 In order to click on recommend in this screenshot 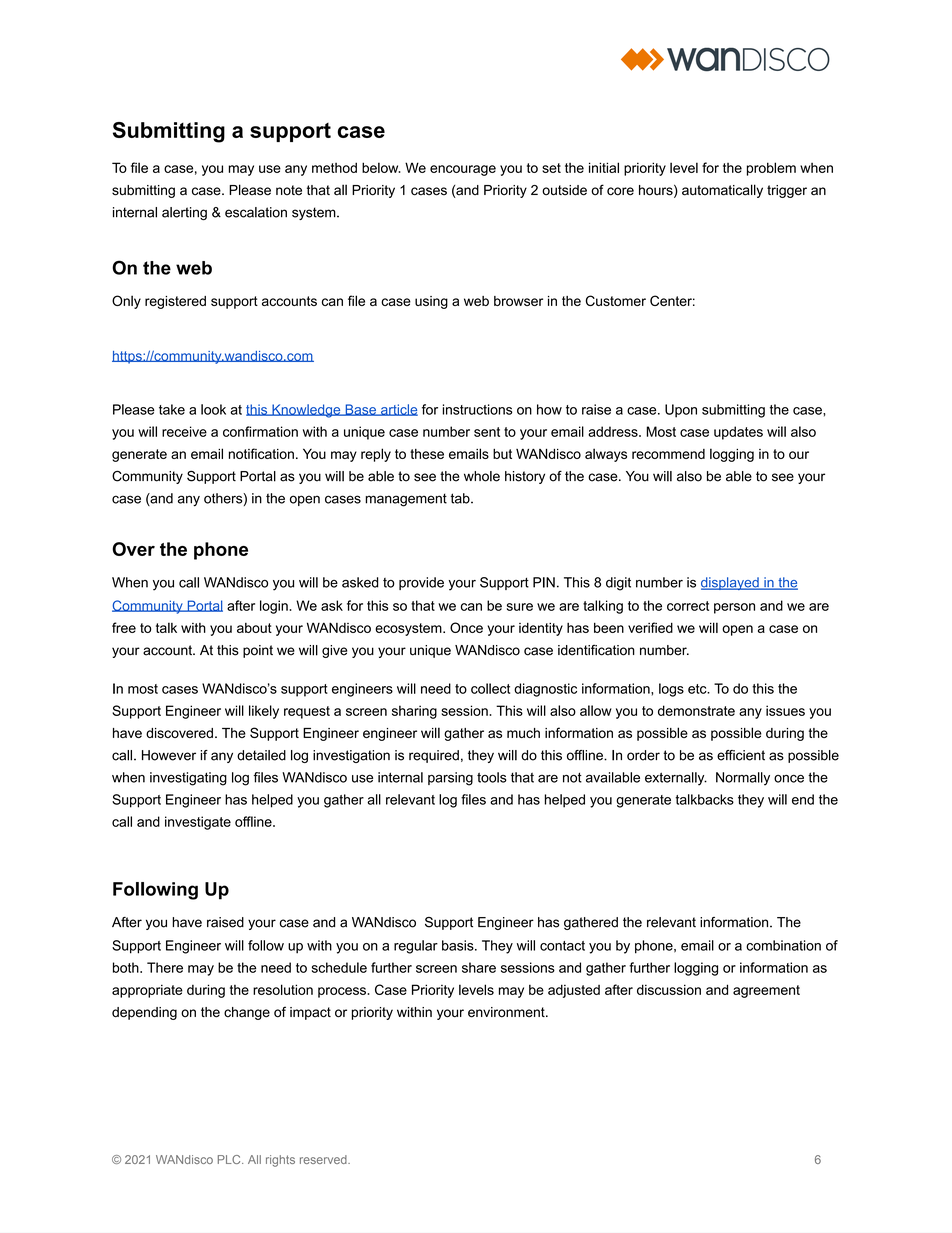, I will do `click(668, 454)`.
